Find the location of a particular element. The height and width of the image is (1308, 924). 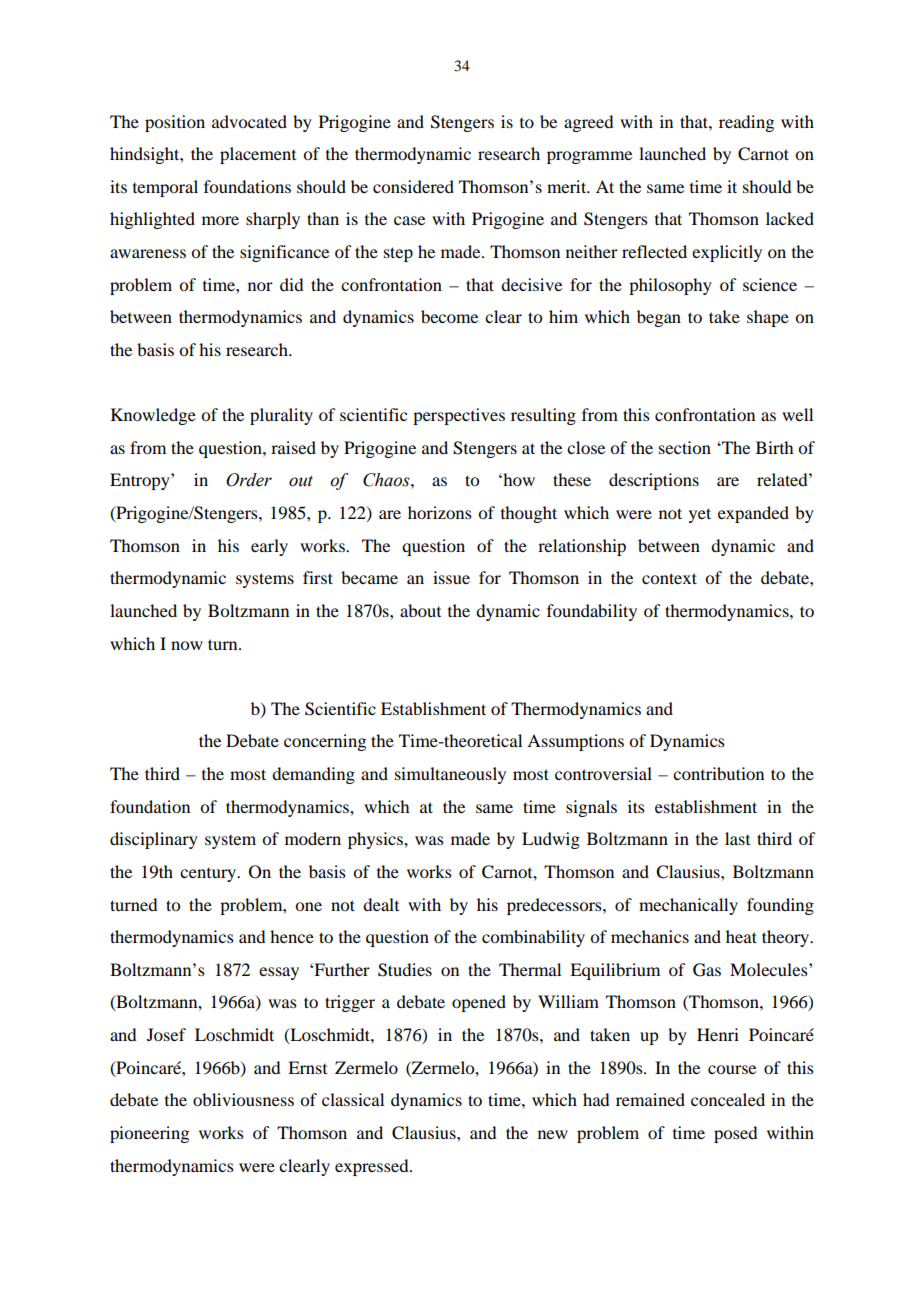

about is located at coordinates (420, 610).
